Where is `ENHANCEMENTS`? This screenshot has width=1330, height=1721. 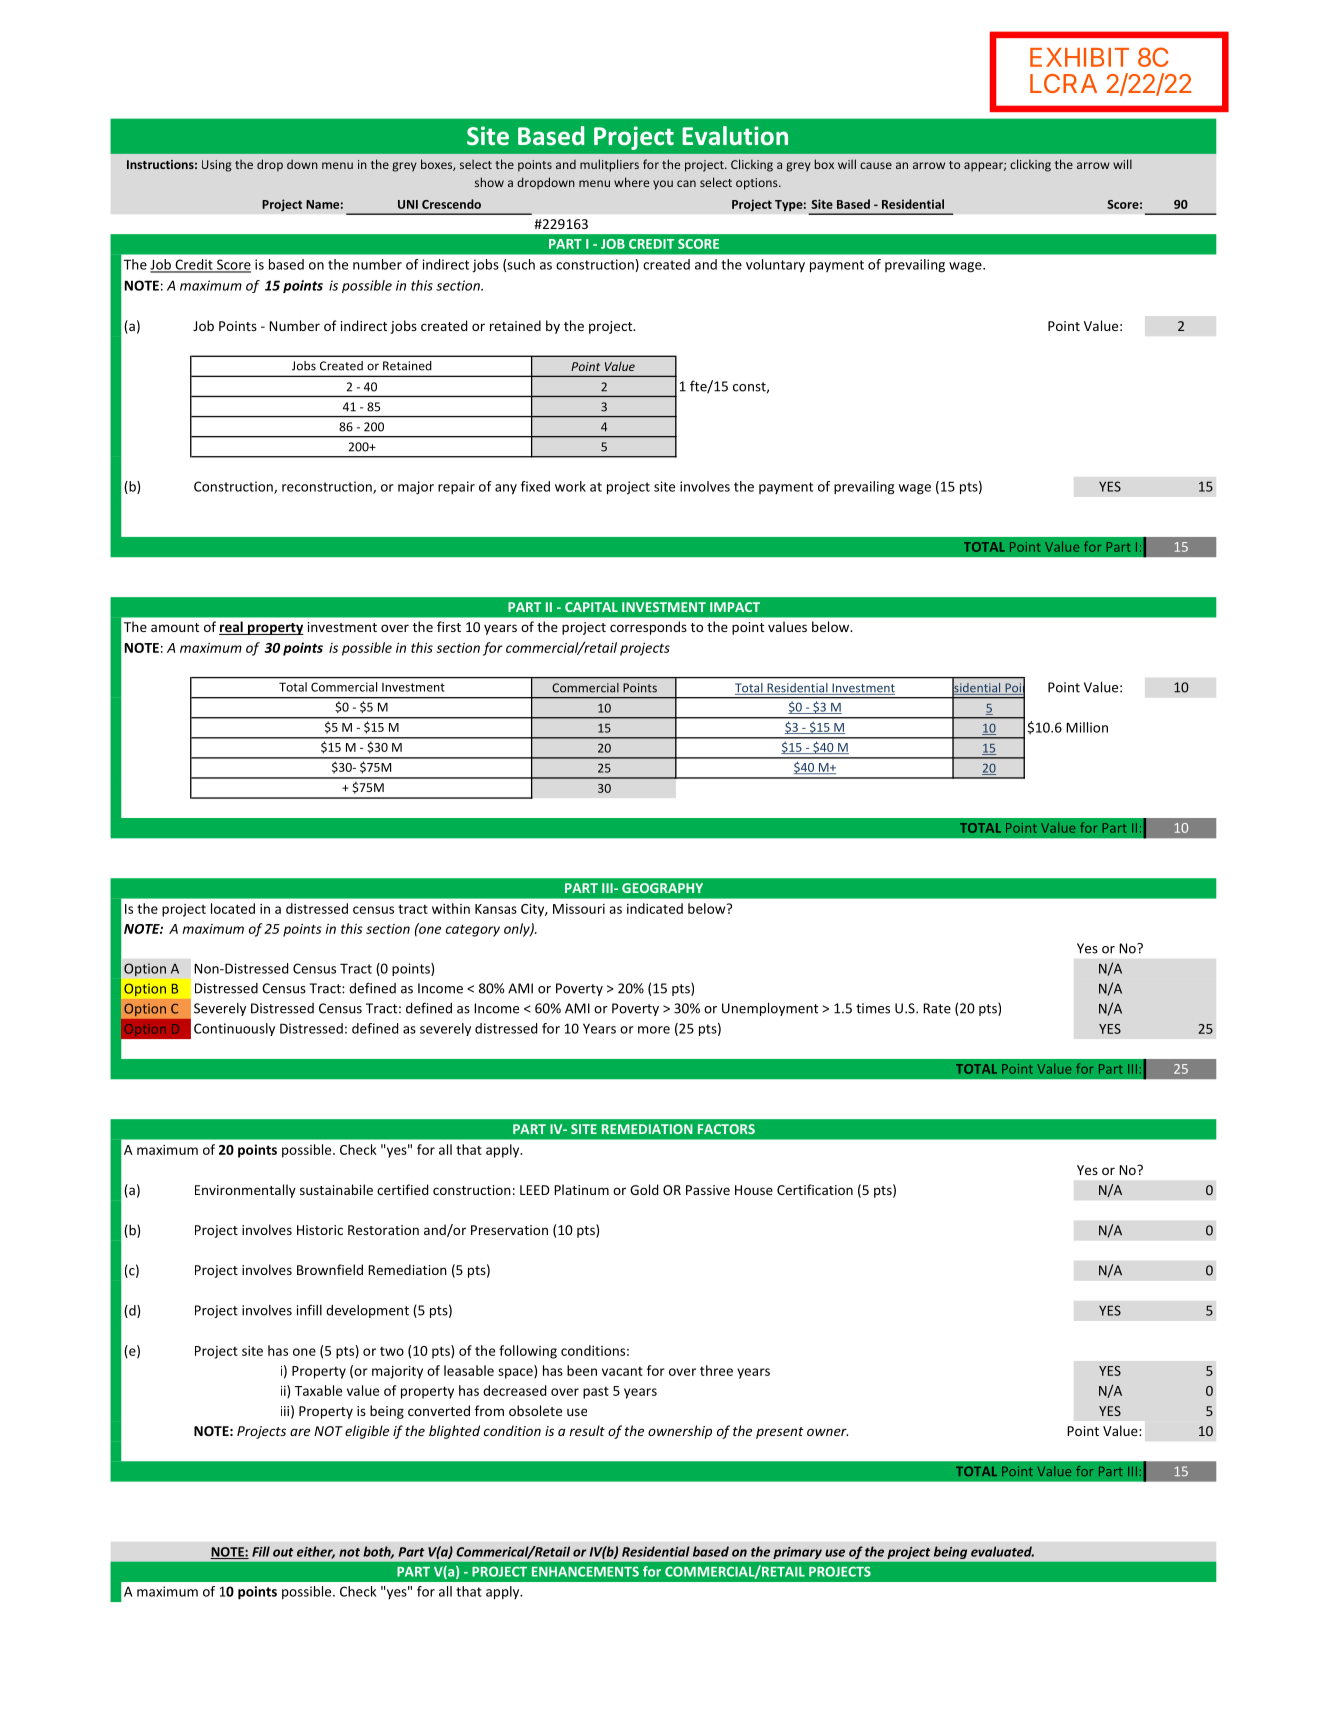 ENHANCEMENTS is located at coordinates (585, 1571).
